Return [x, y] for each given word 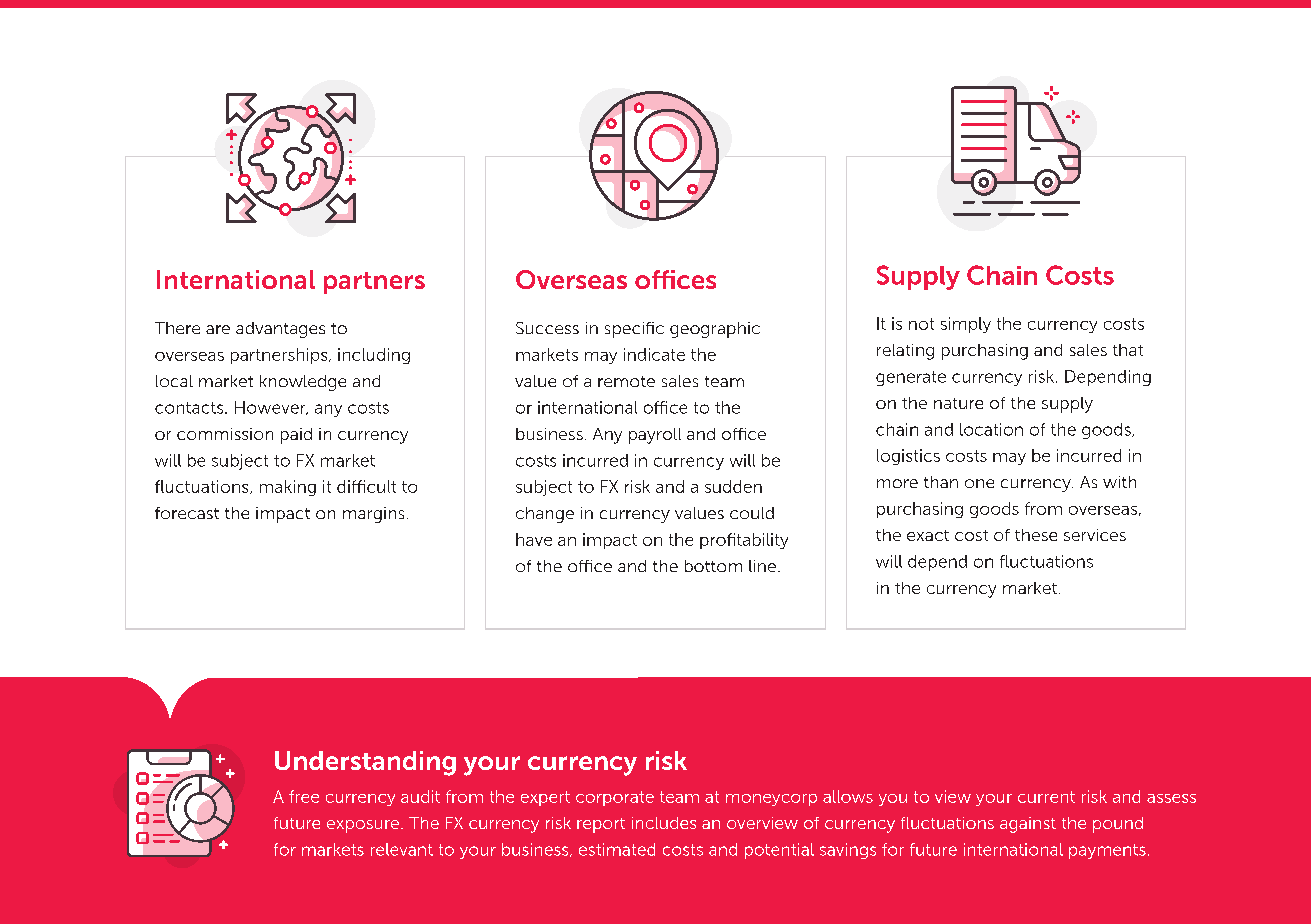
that [1128, 350]
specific [634, 330]
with [1119, 482]
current [1046, 797]
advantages [280, 330]
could [752, 513]
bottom [713, 566]
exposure [363, 826]
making [288, 488]
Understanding [365, 763]
